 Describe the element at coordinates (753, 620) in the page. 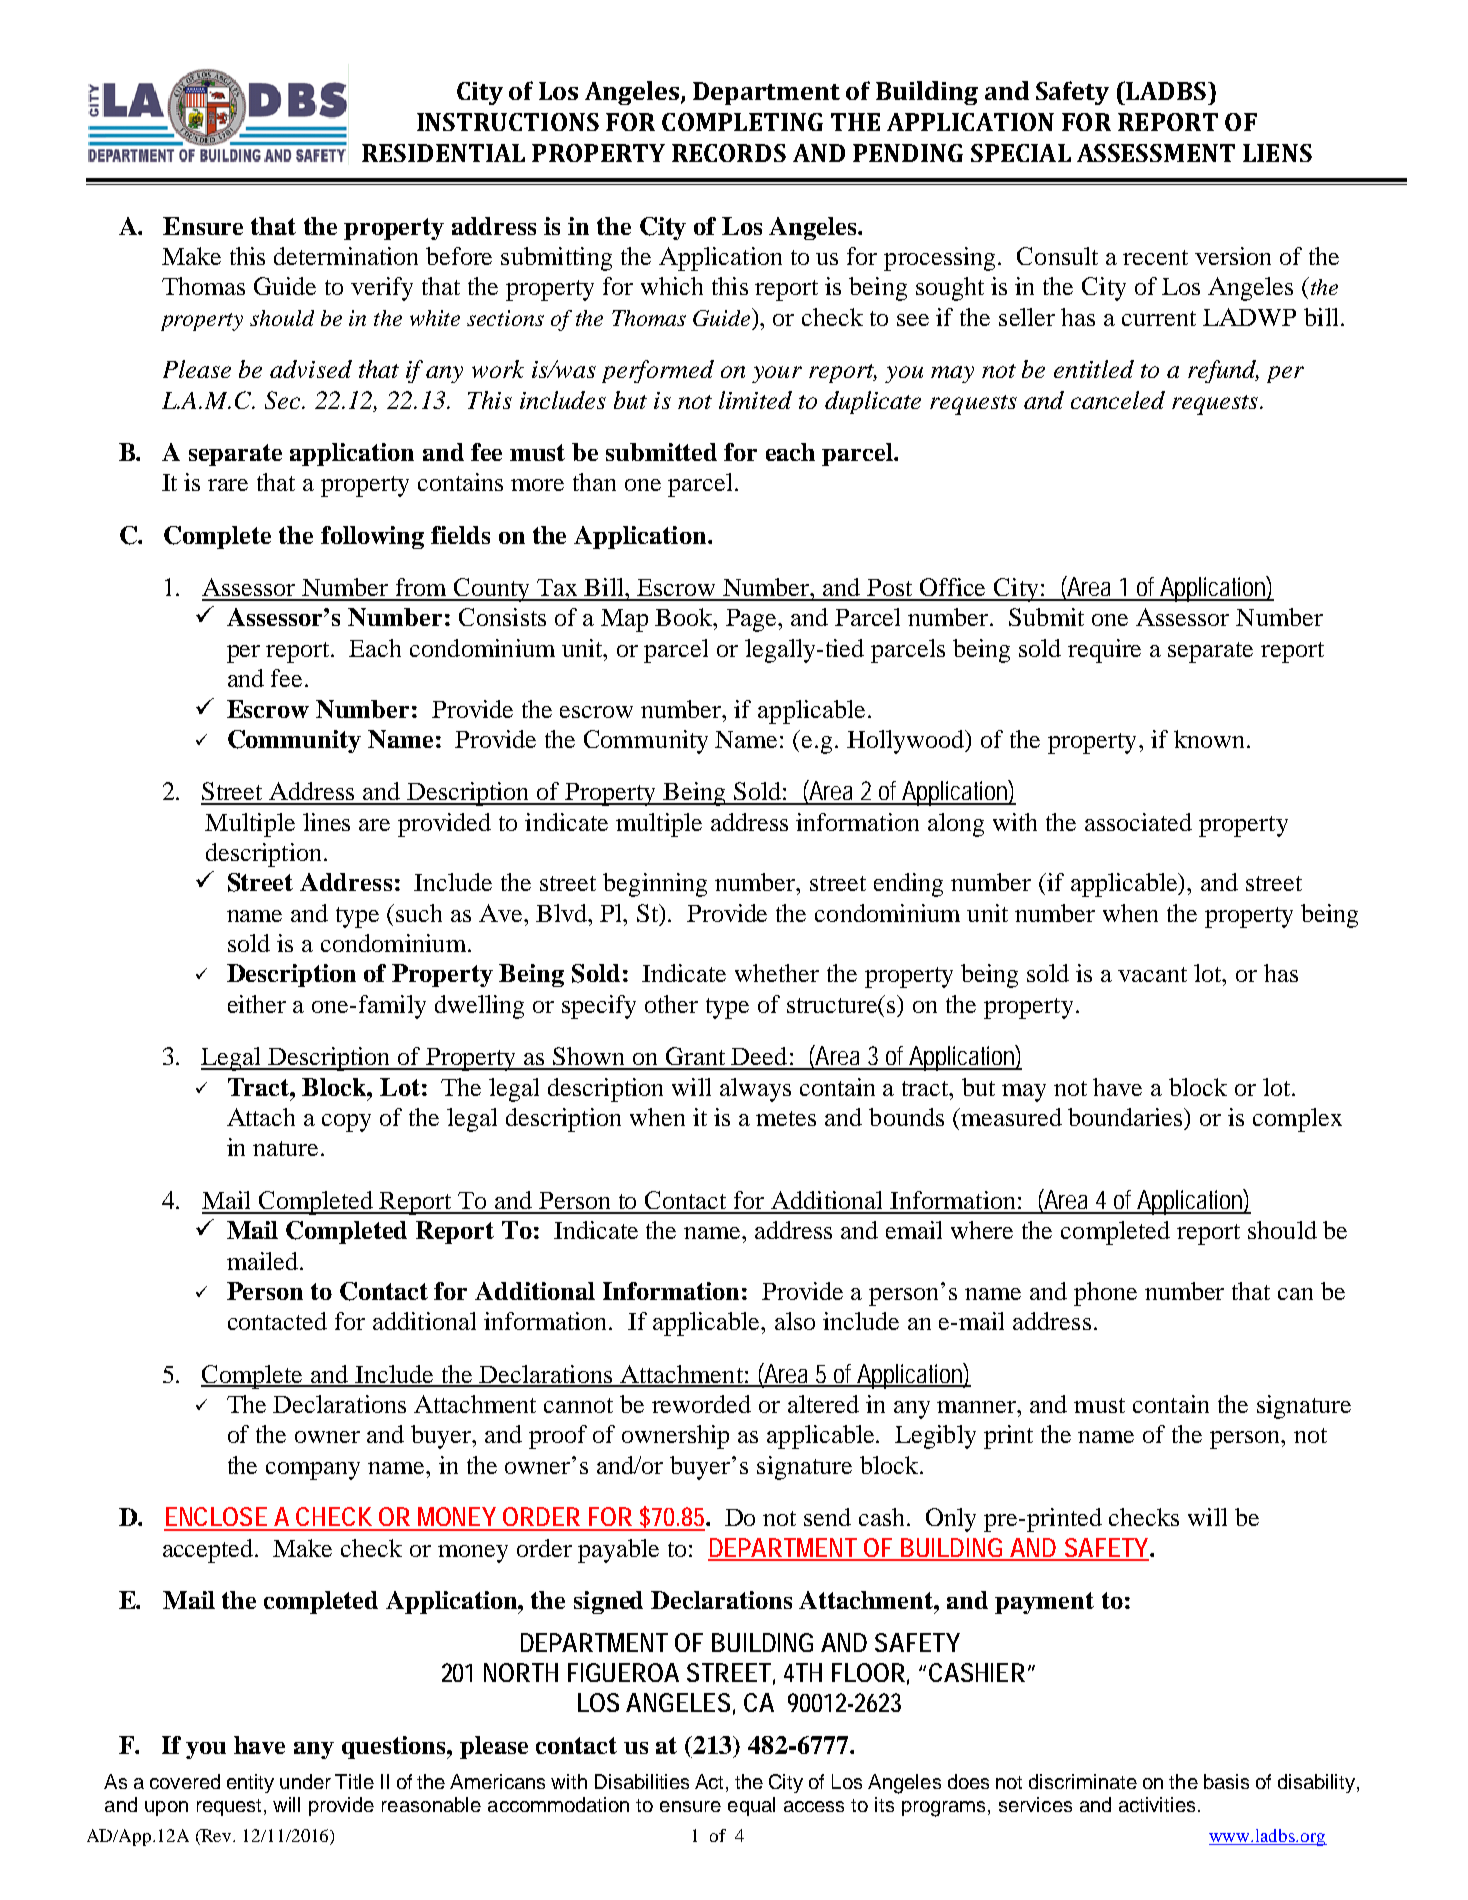

I see `Page` at that location.
